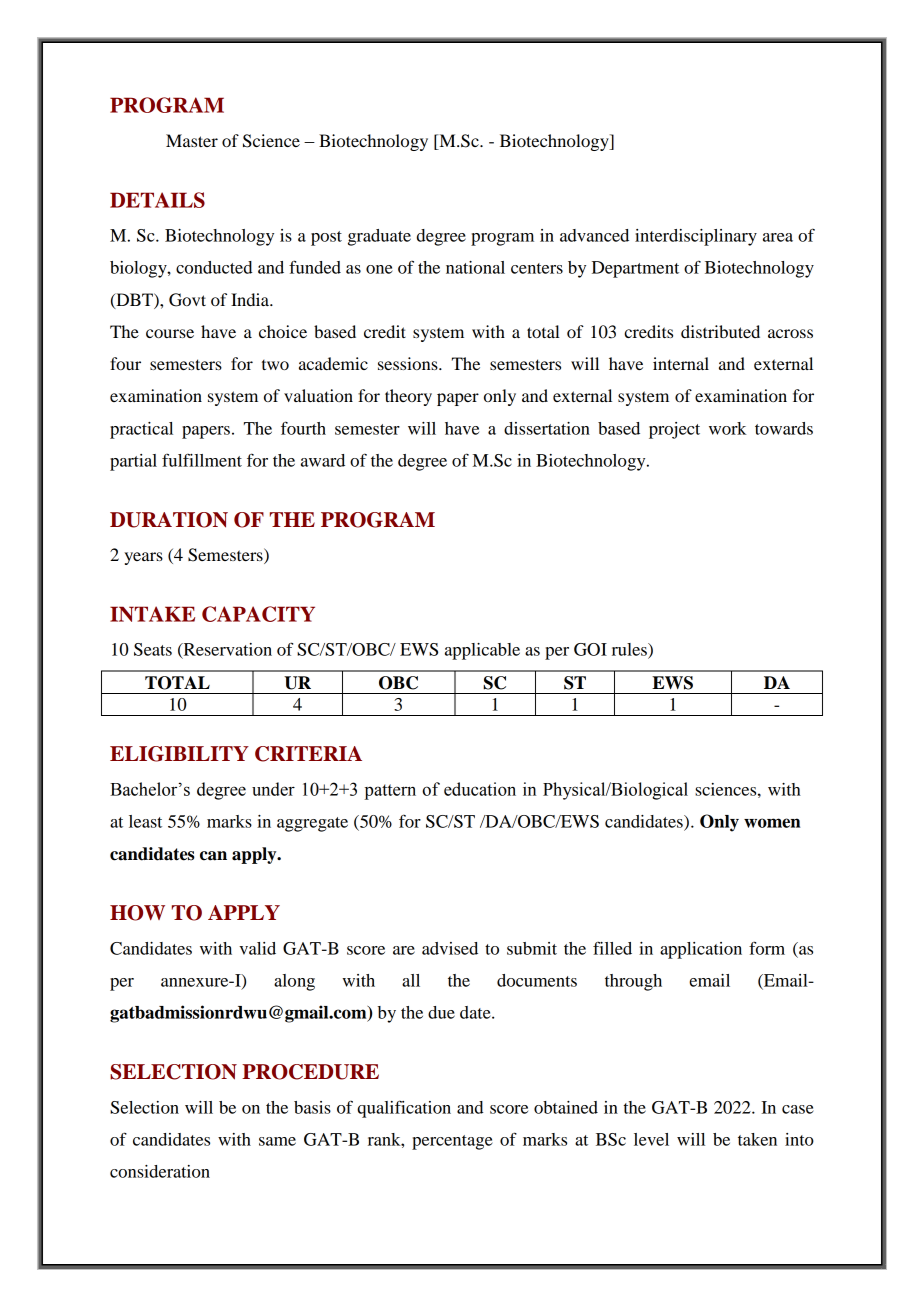 Image resolution: width=924 pixels, height=1307 pixels. What do you see at coordinates (630, 649) in the screenshot?
I see `rules` at bounding box center [630, 649].
